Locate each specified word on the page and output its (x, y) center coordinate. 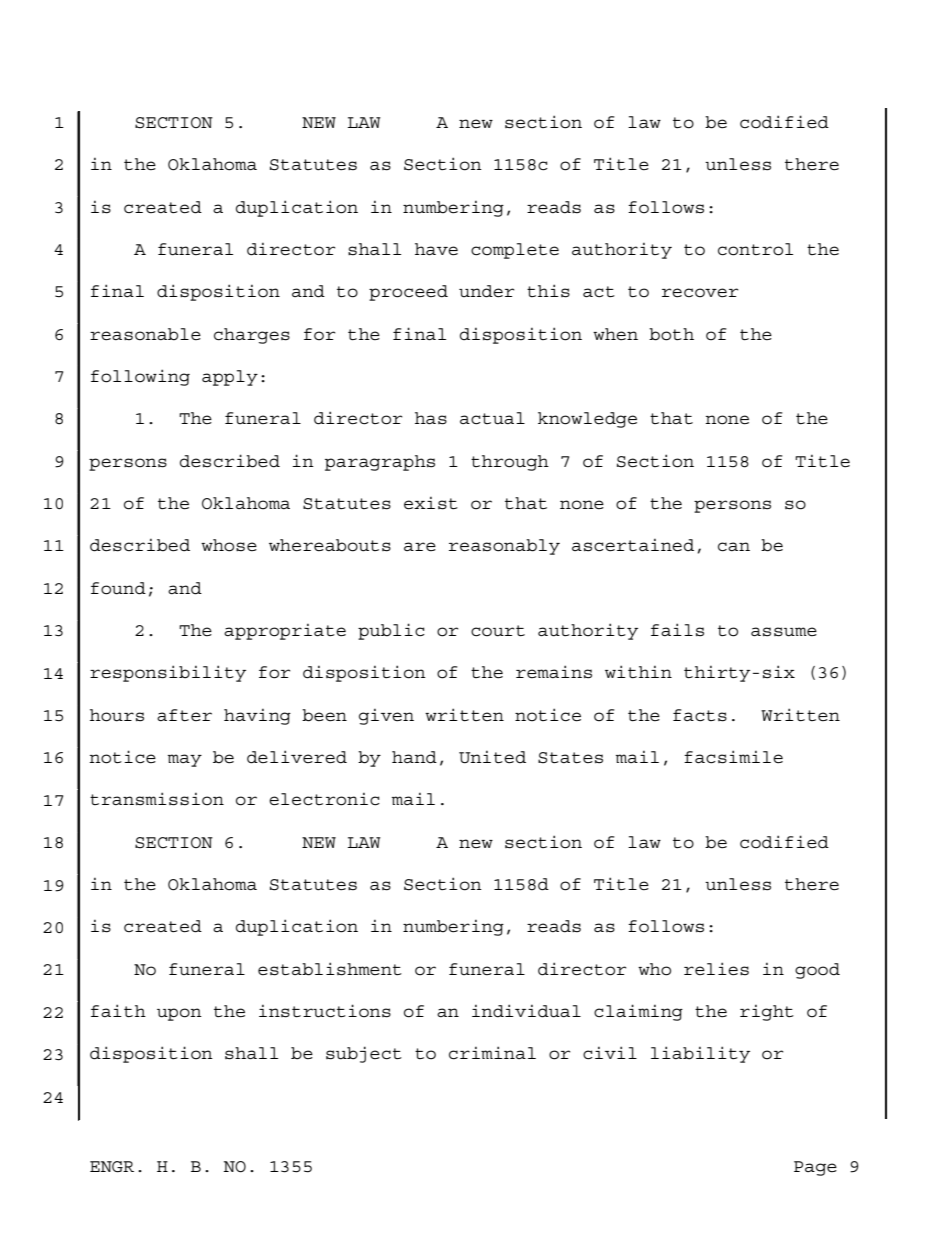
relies (716, 969)
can (734, 547)
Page (815, 1168)
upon (179, 1014)
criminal (492, 1053)
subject (364, 1054)
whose (229, 545)
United (492, 757)
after (184, 715)
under (486, 291)
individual (526, 1011)
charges (252, 336)
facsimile (733, 757)
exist (431, 503)
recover (700, 293)
